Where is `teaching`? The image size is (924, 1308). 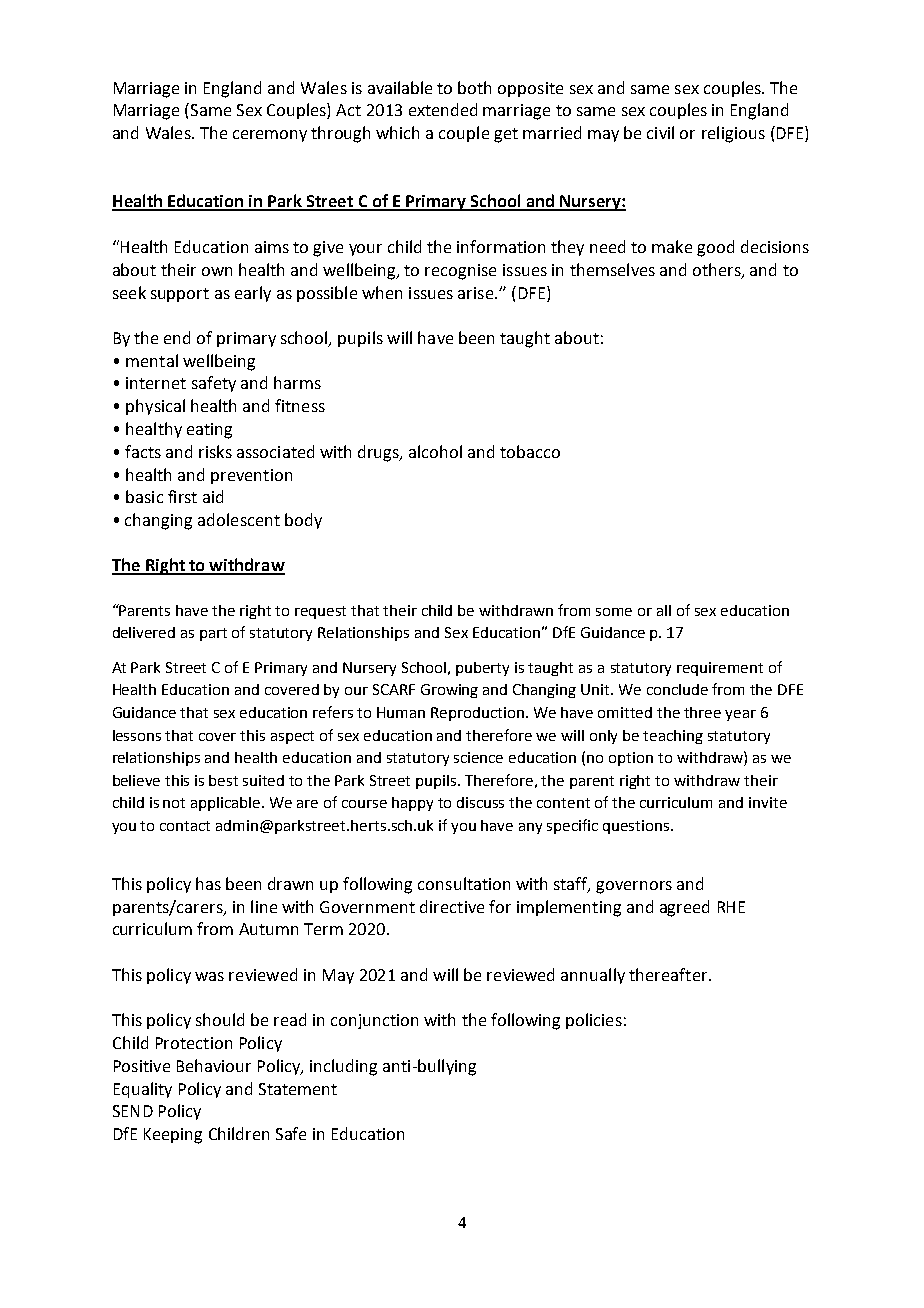 teaching is located at coordinates (673, 737).
